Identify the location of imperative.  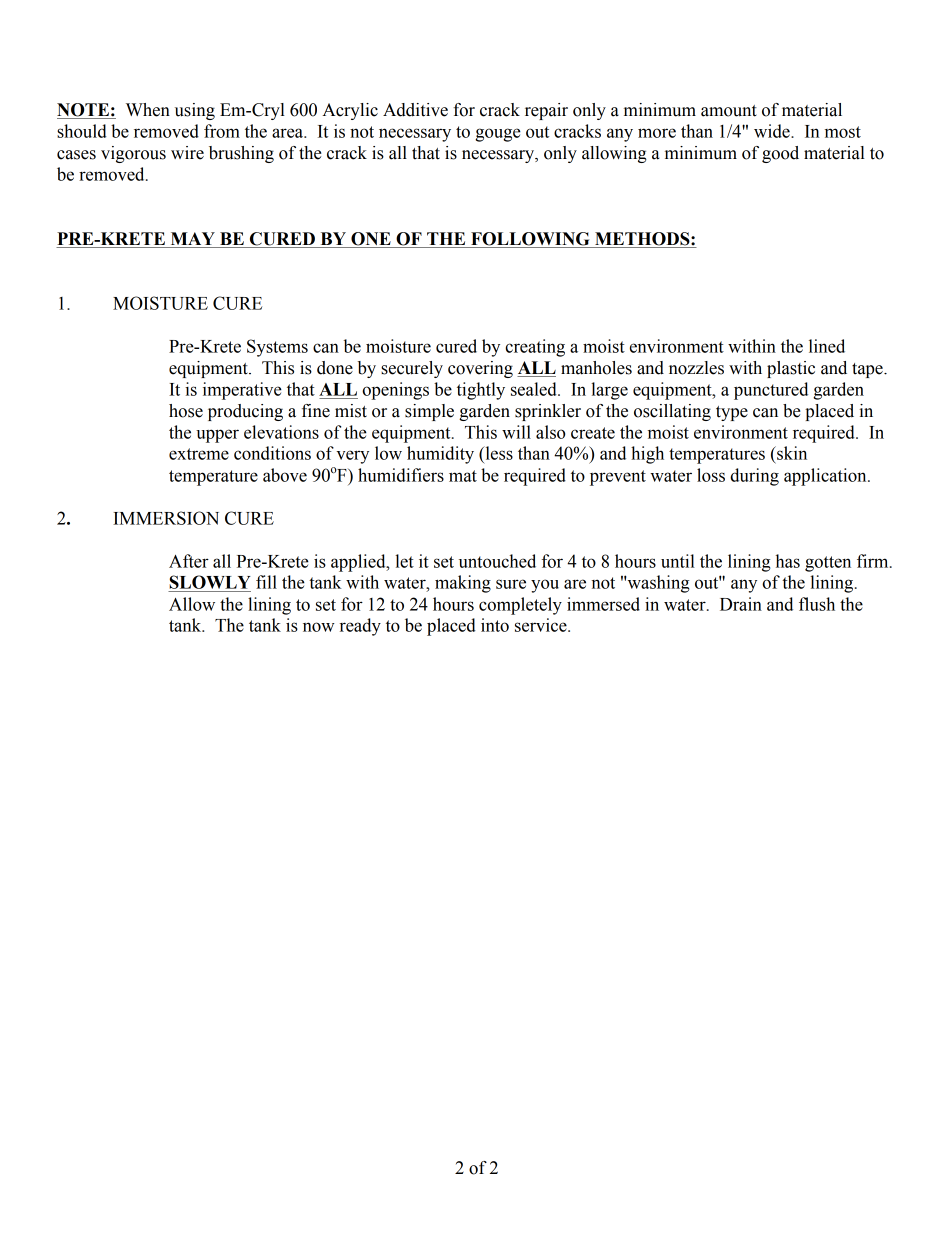
(242, 391).
